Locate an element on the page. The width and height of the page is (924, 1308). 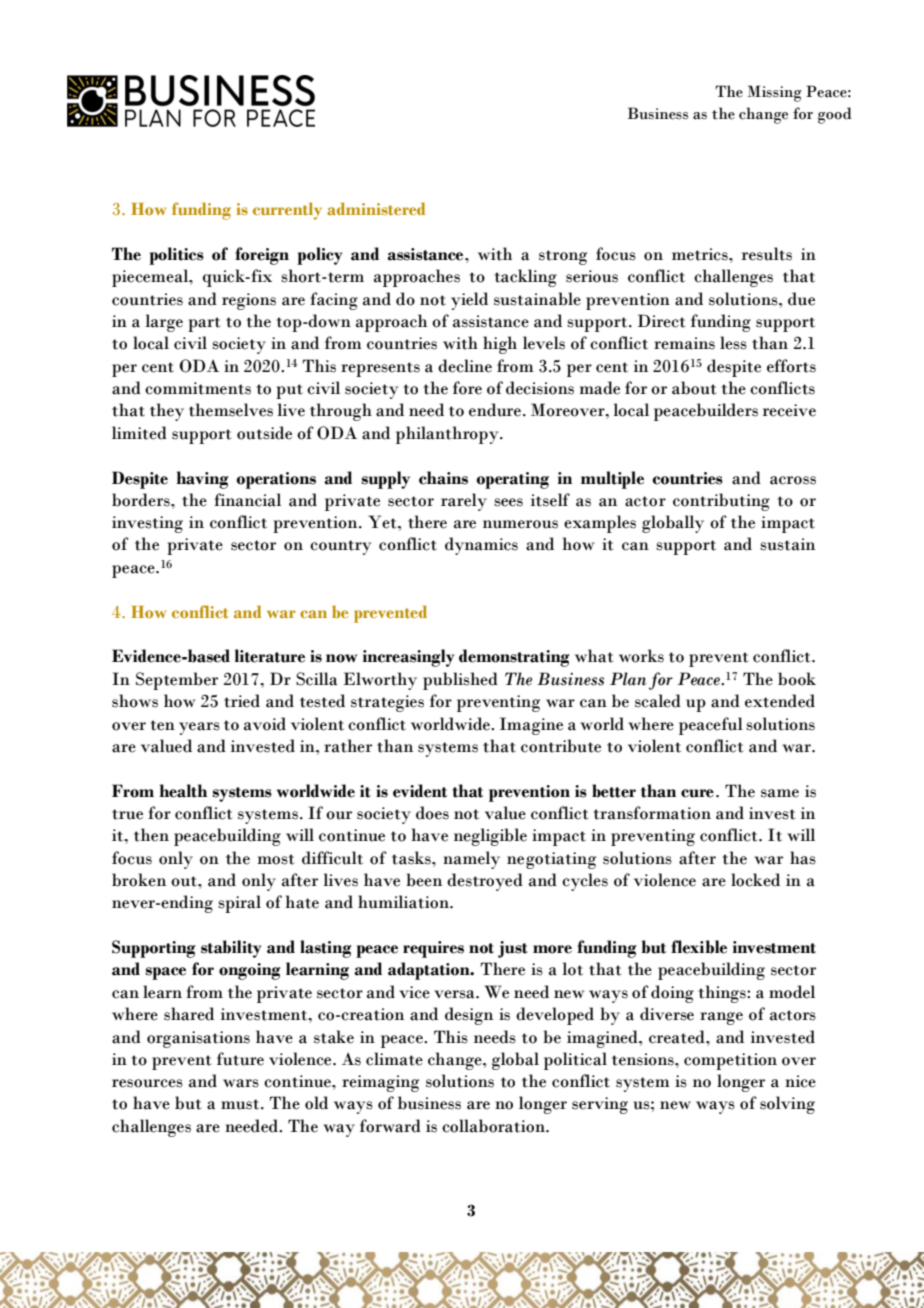
must is located at coordinates (241, 1104).
